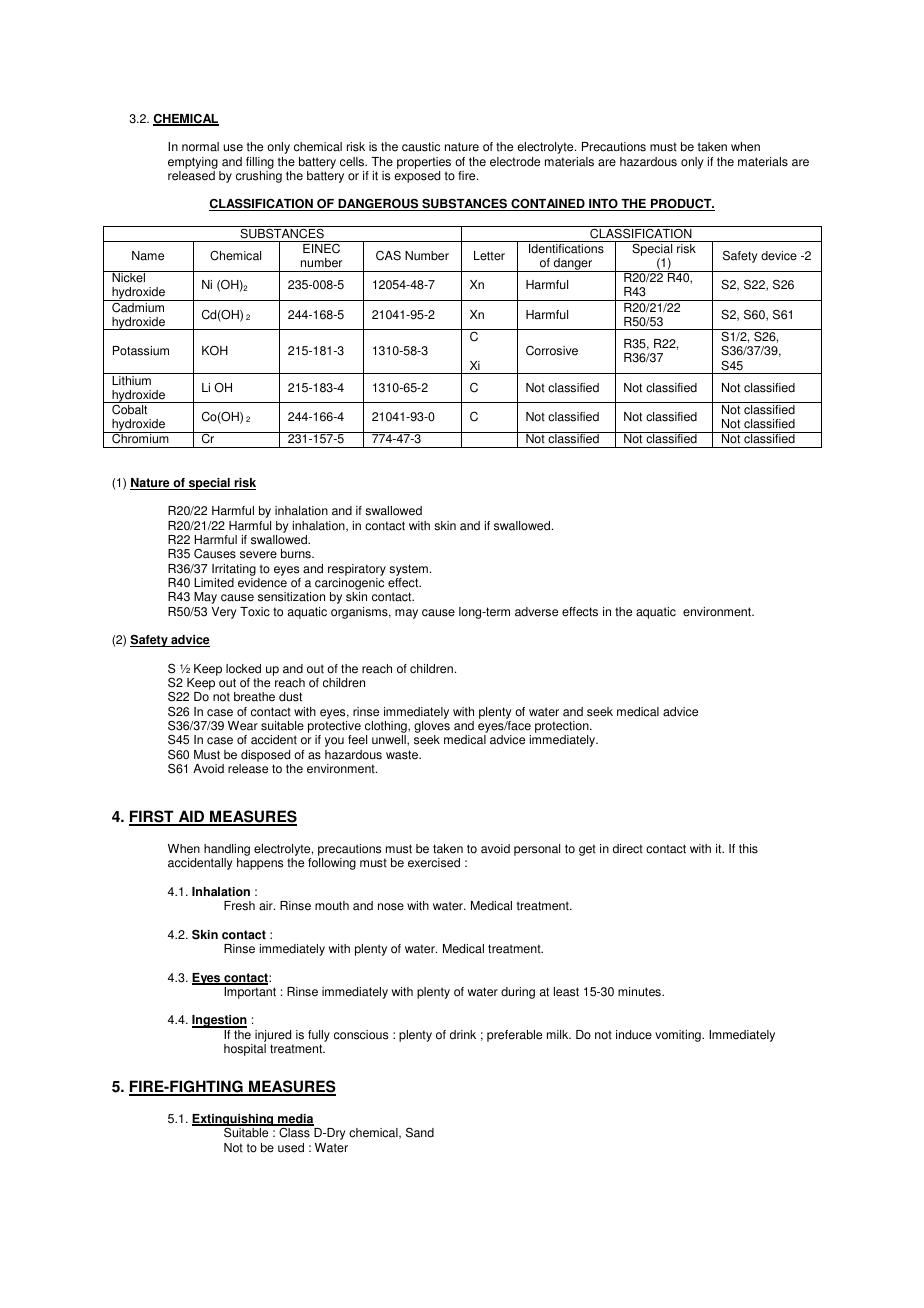 This document has width=924, height=1308. Describe the element at coordinates (420, 1132) in the document. I see `Sand` at that location.
